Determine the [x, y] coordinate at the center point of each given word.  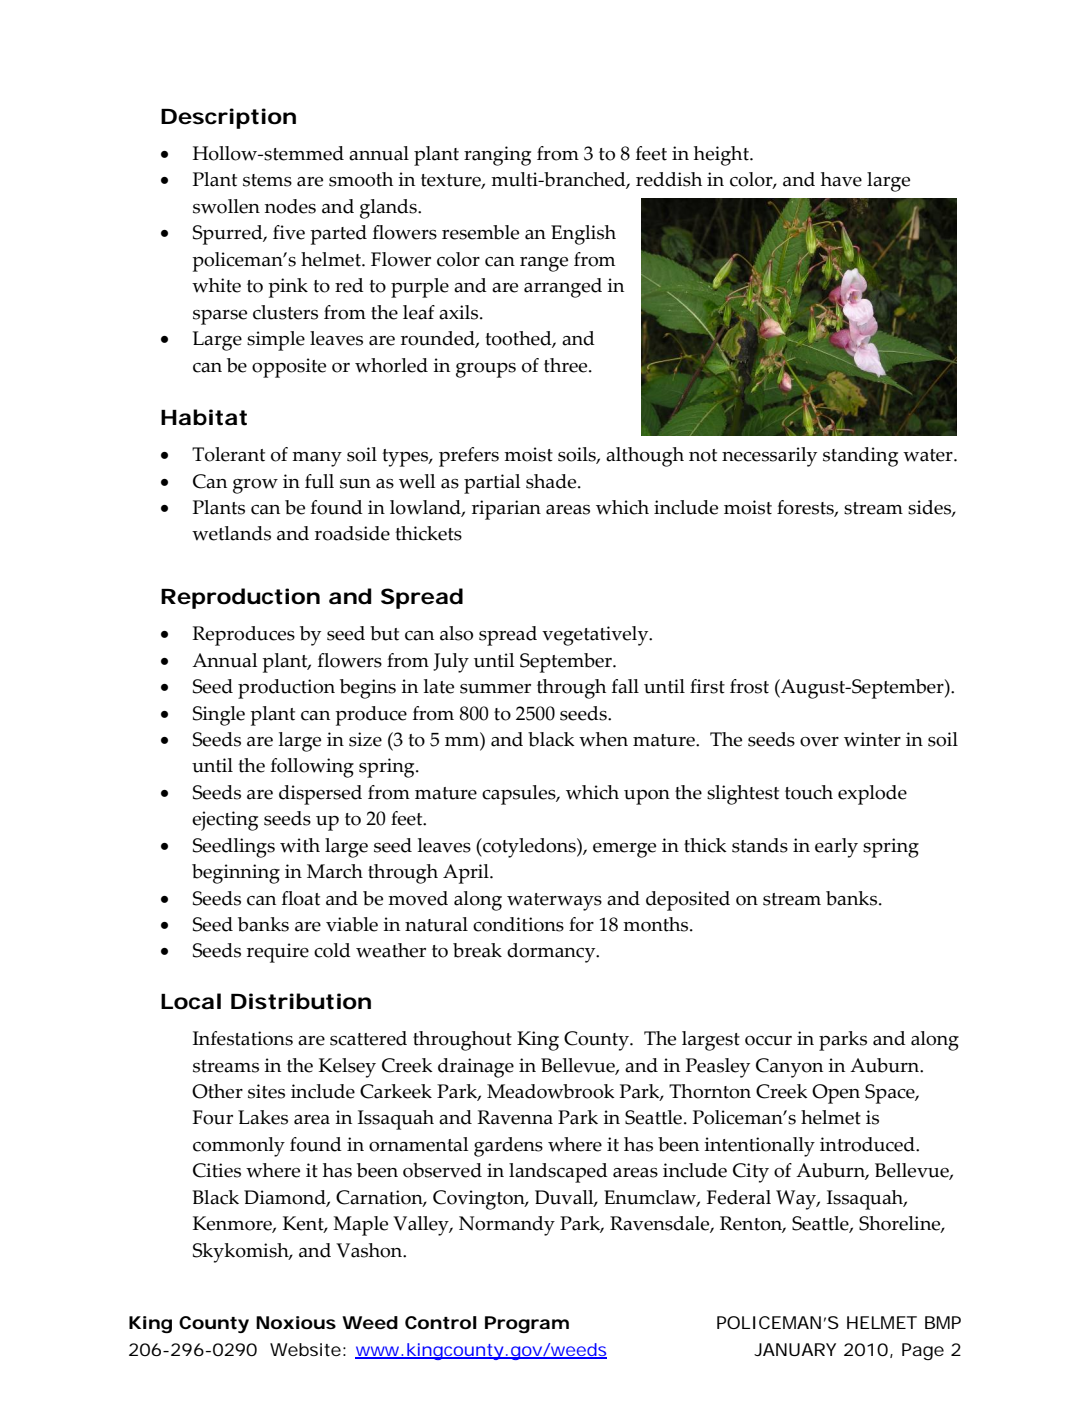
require [278, 953]
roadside [352, 533]
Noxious [296, 1322]
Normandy [507, 1226]
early [836, 848]
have [841, 179]
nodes [290, 206]
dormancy [552, 953]
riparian [506, 510]
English [583, 235]
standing [860, 457]
